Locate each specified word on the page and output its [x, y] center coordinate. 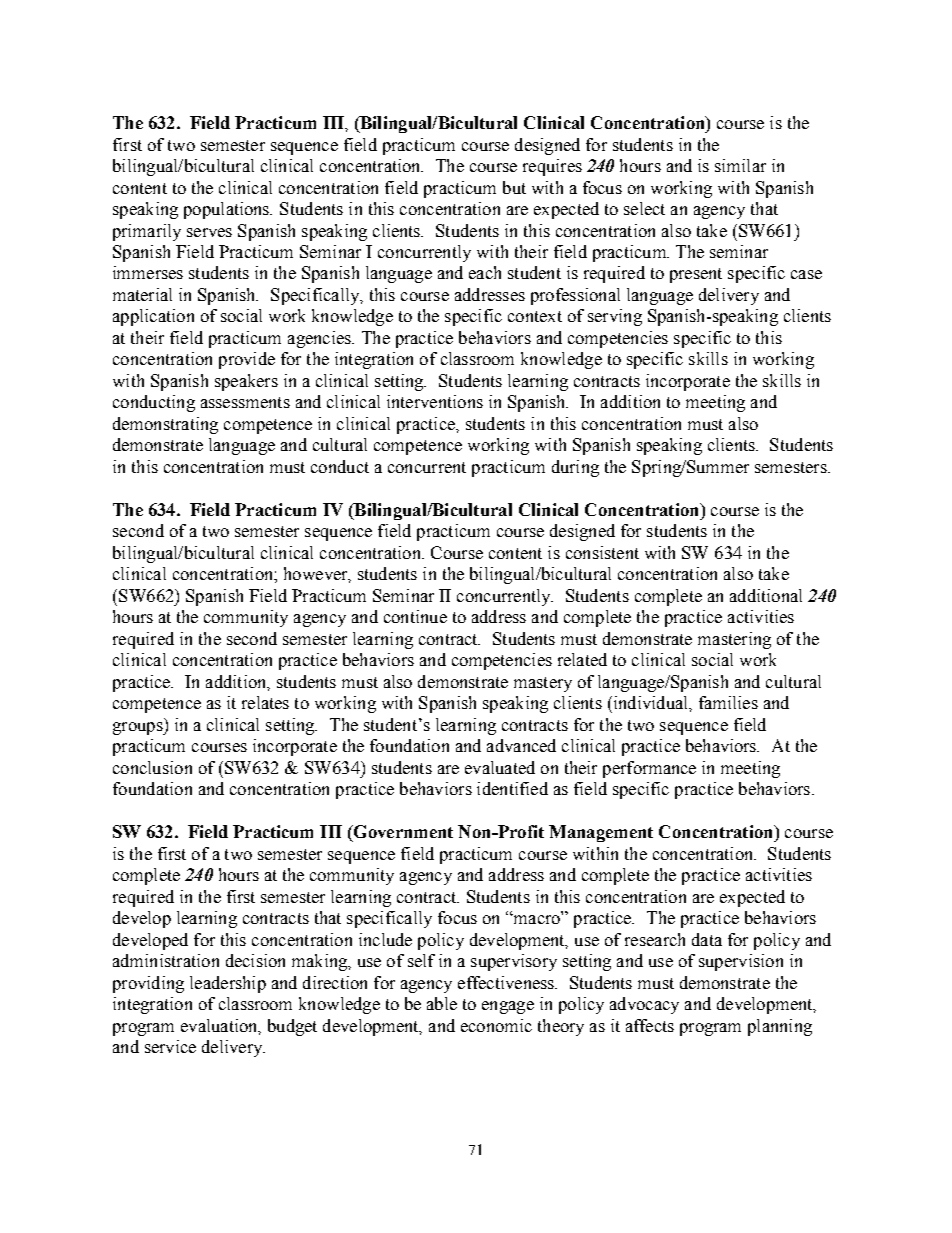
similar [740, 165]
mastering [734, 640]
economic [496, 1025]
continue [415, 616]
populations [228, 210]
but [514, 187]
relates [265, 702]
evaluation [220, 1026]
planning [780, 1027]
